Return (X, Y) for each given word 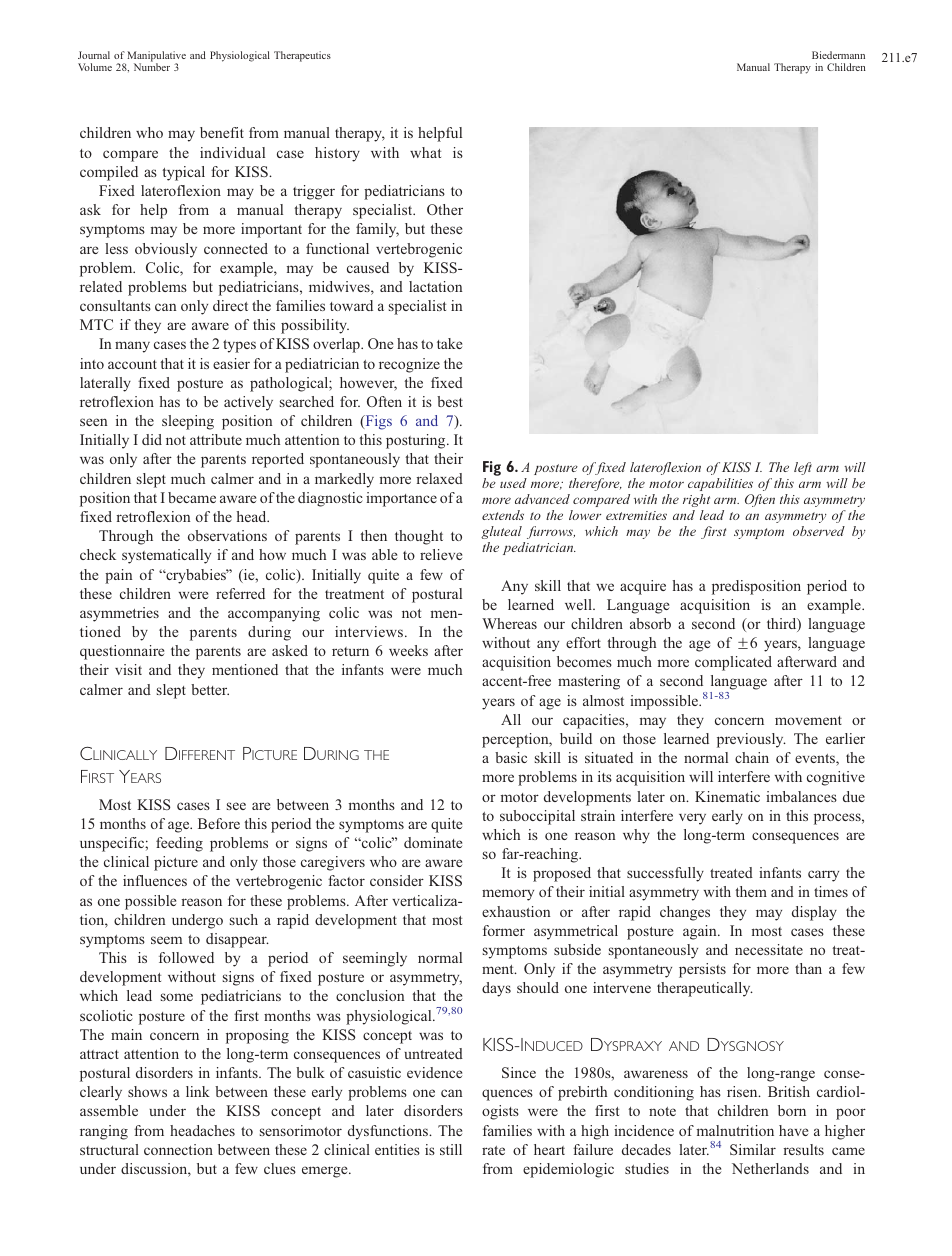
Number (152, 67)
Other (445, 209)
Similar (753, 1149)
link (198, 1091)
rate (493, 1150)
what (425, 152)
